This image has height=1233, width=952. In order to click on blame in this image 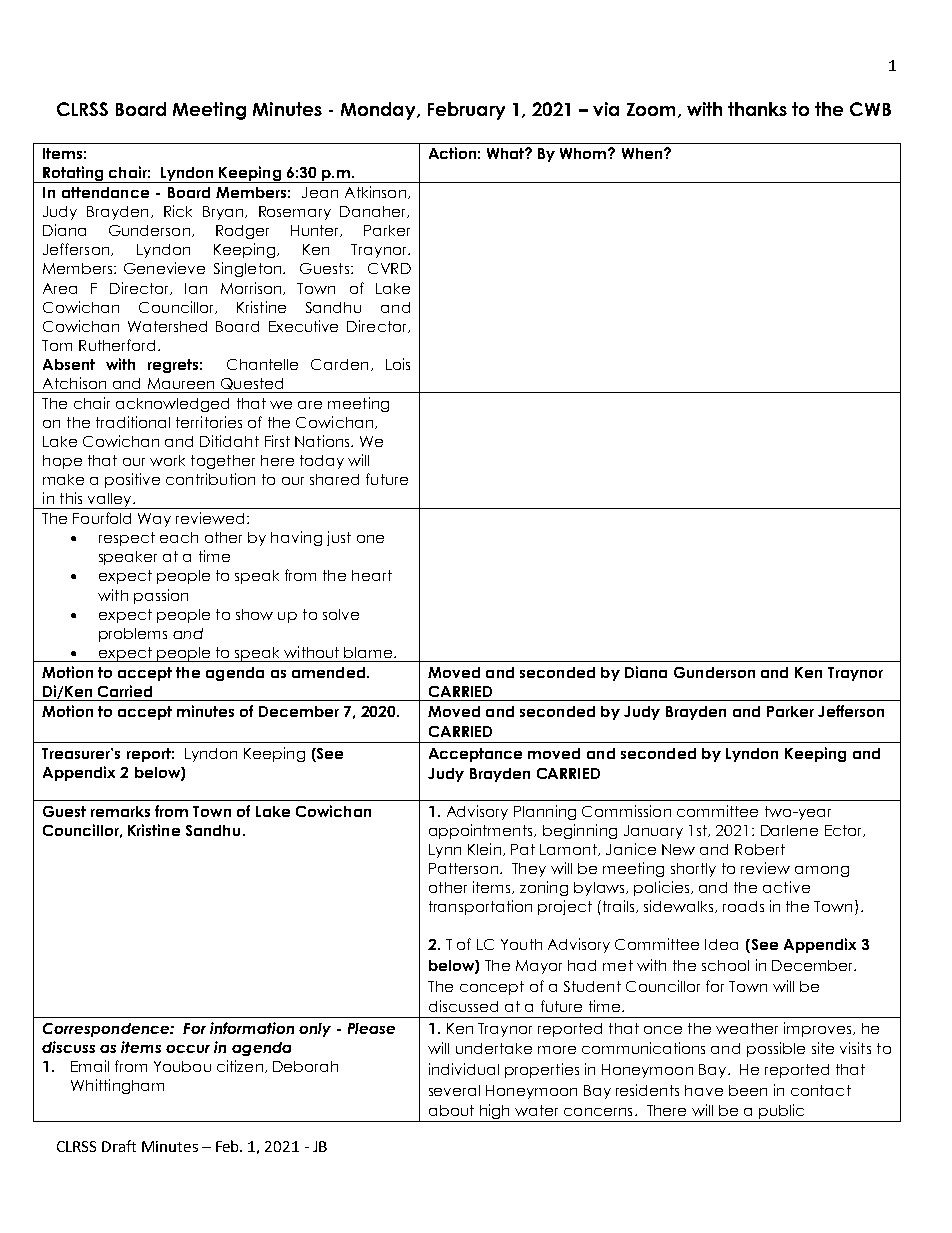, I will do `click(369, 652)`.
